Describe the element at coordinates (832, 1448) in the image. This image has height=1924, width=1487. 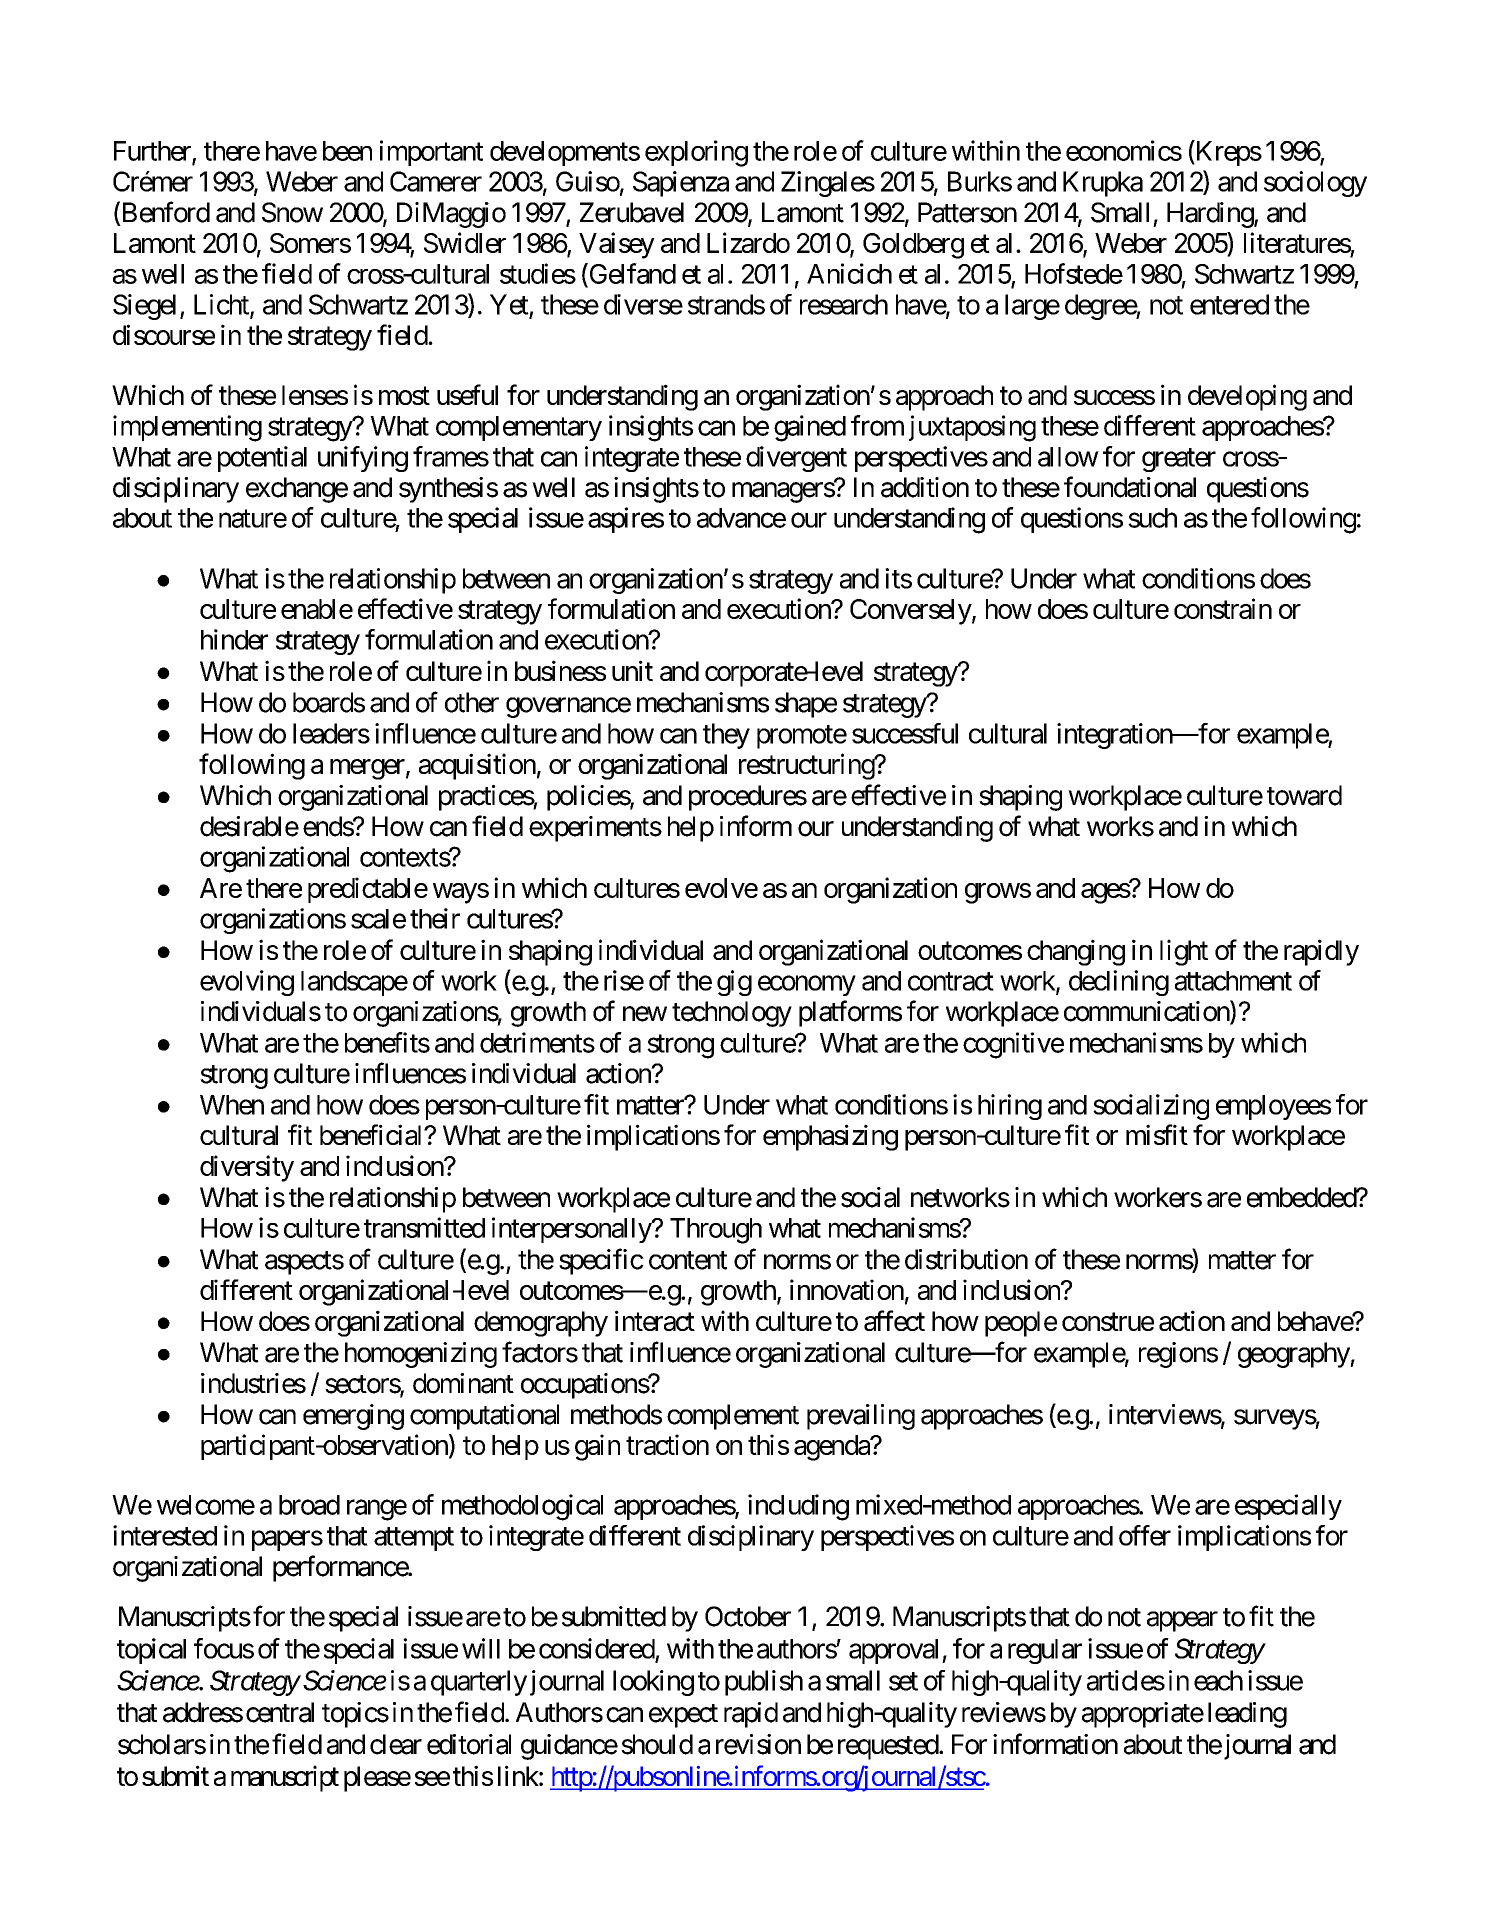
I see `agenda` at that location.
